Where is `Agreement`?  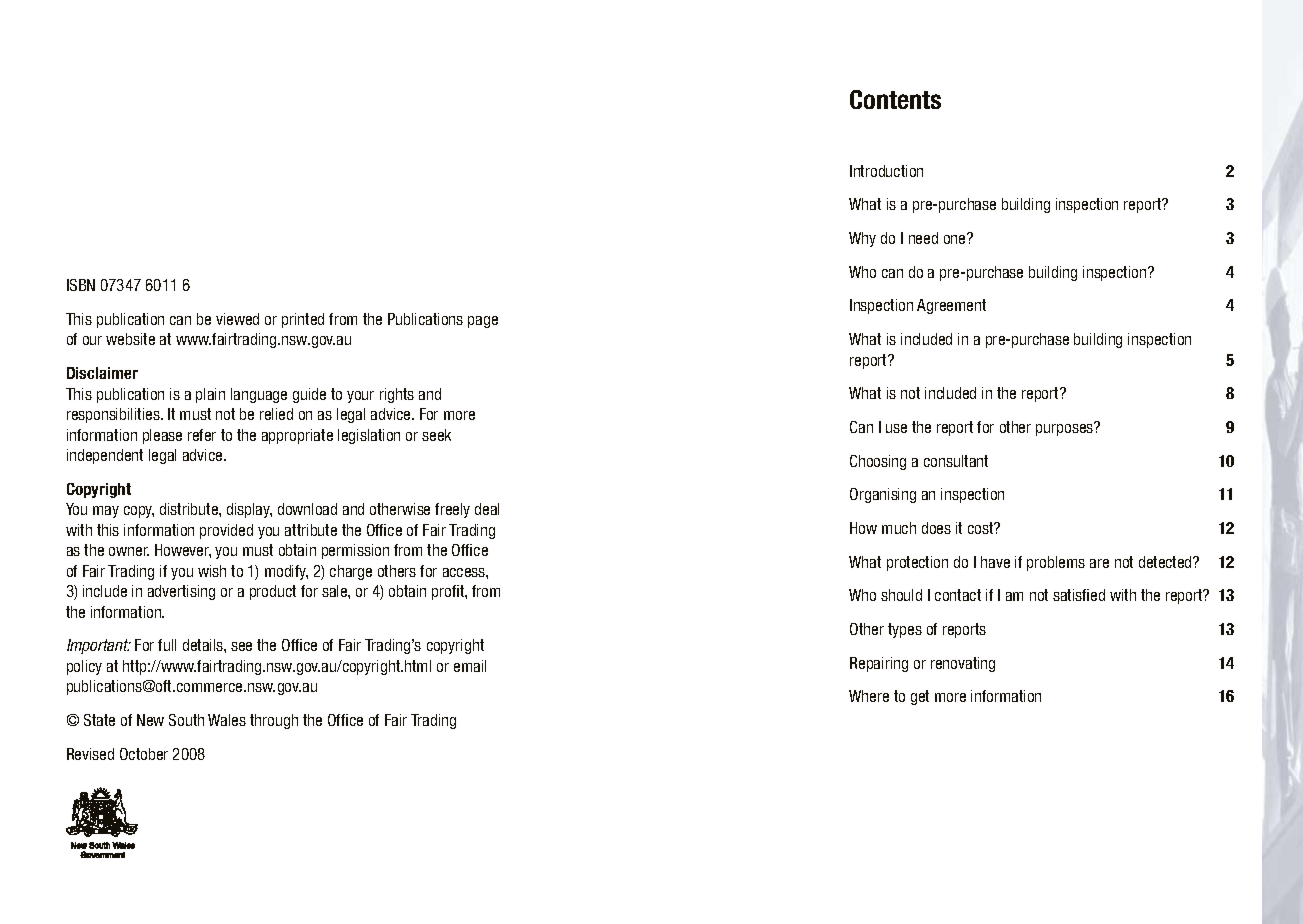
Agreement is located at coordinates (951, 306).
